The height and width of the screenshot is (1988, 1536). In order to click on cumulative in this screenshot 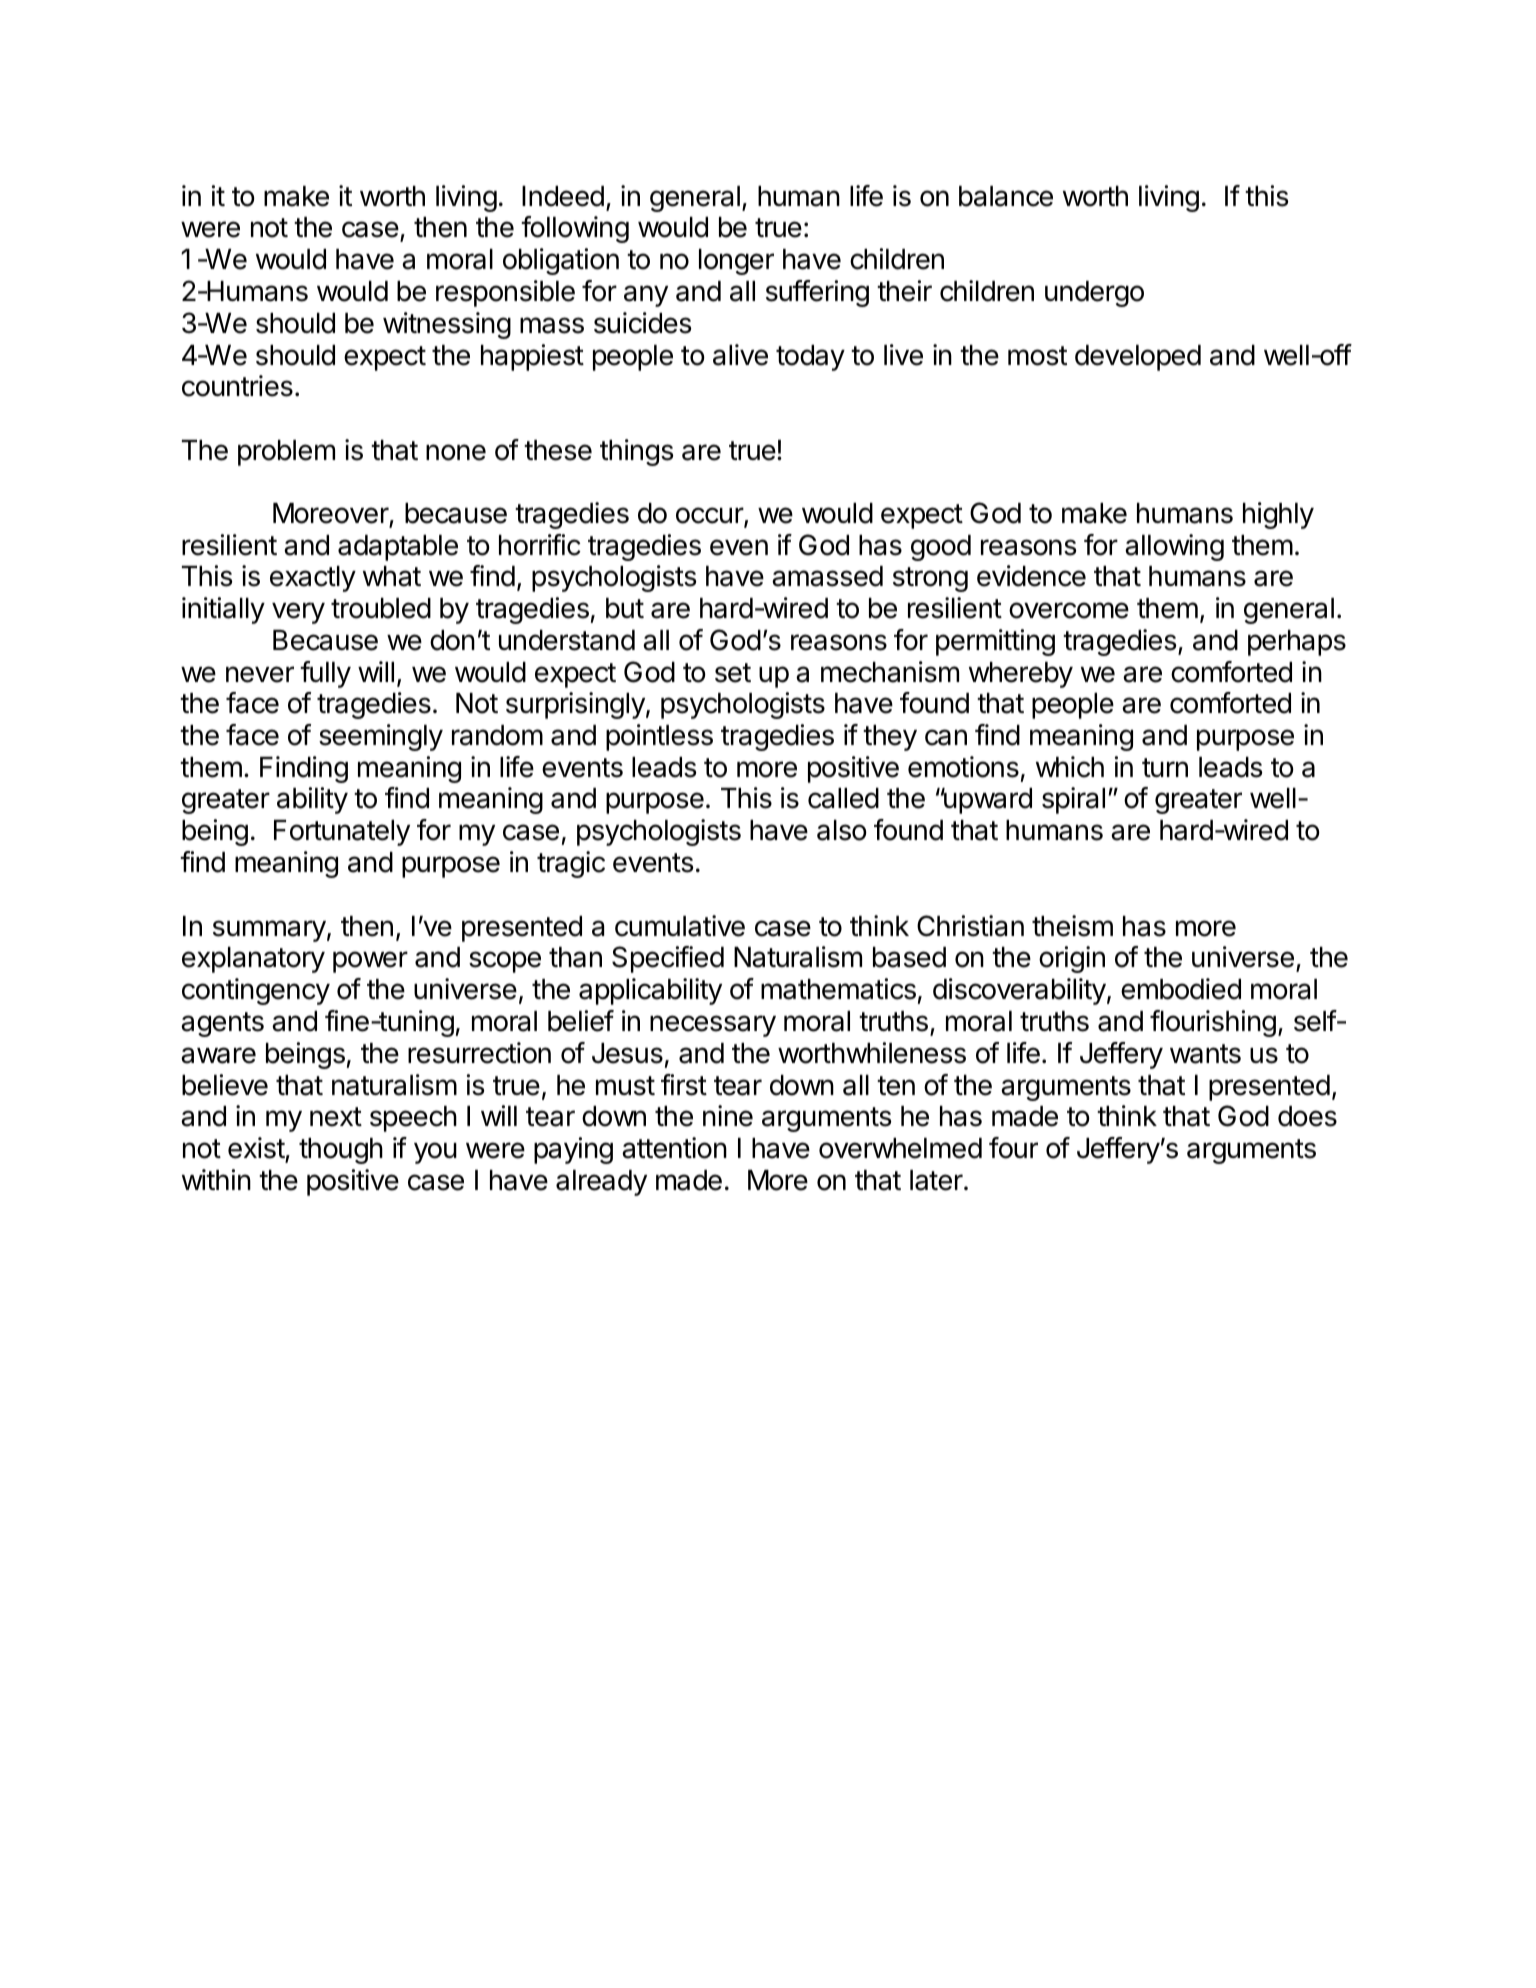, I will do `click(680, 926)`.
